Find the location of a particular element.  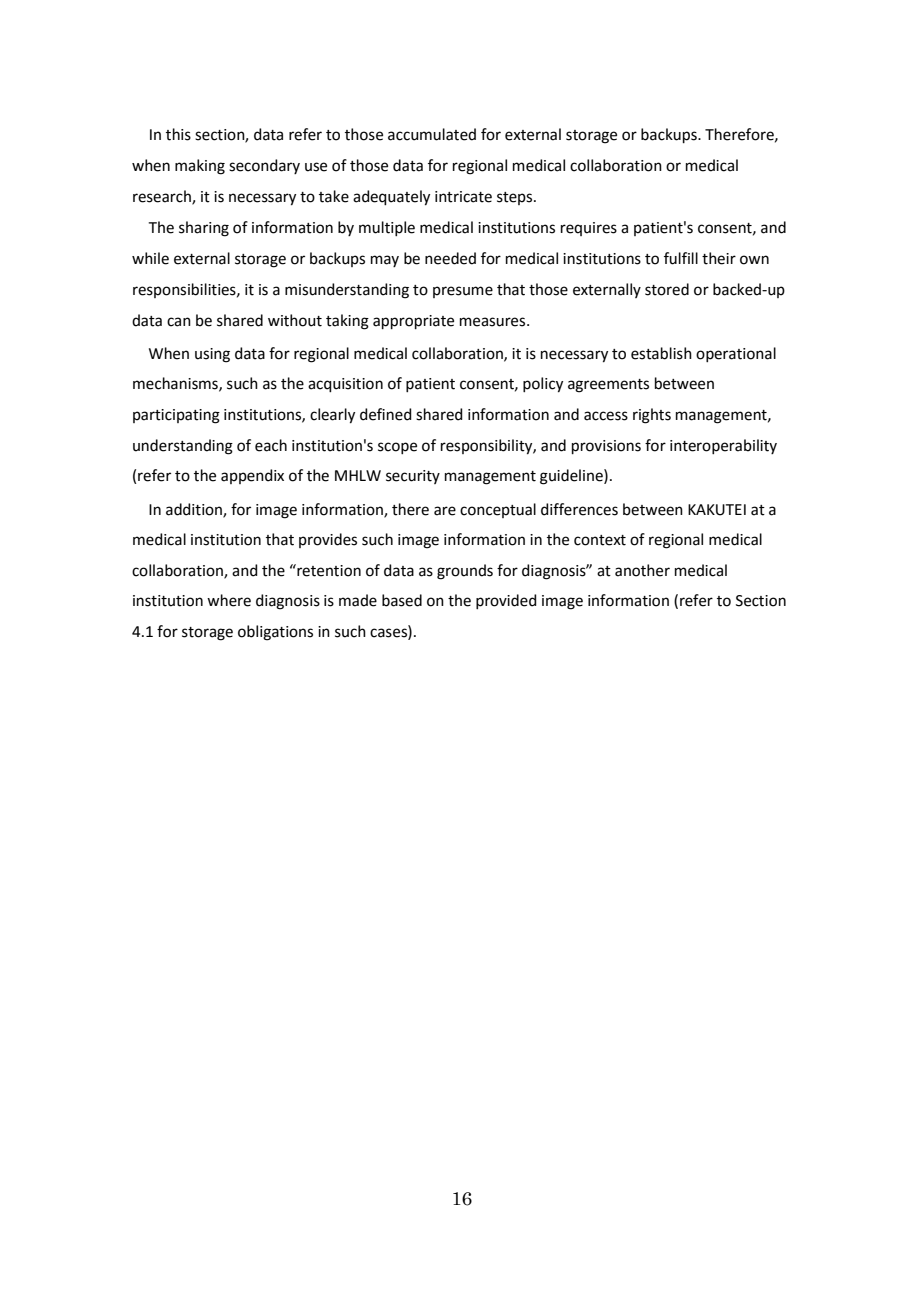

where is located at coordinates (229, 600).
